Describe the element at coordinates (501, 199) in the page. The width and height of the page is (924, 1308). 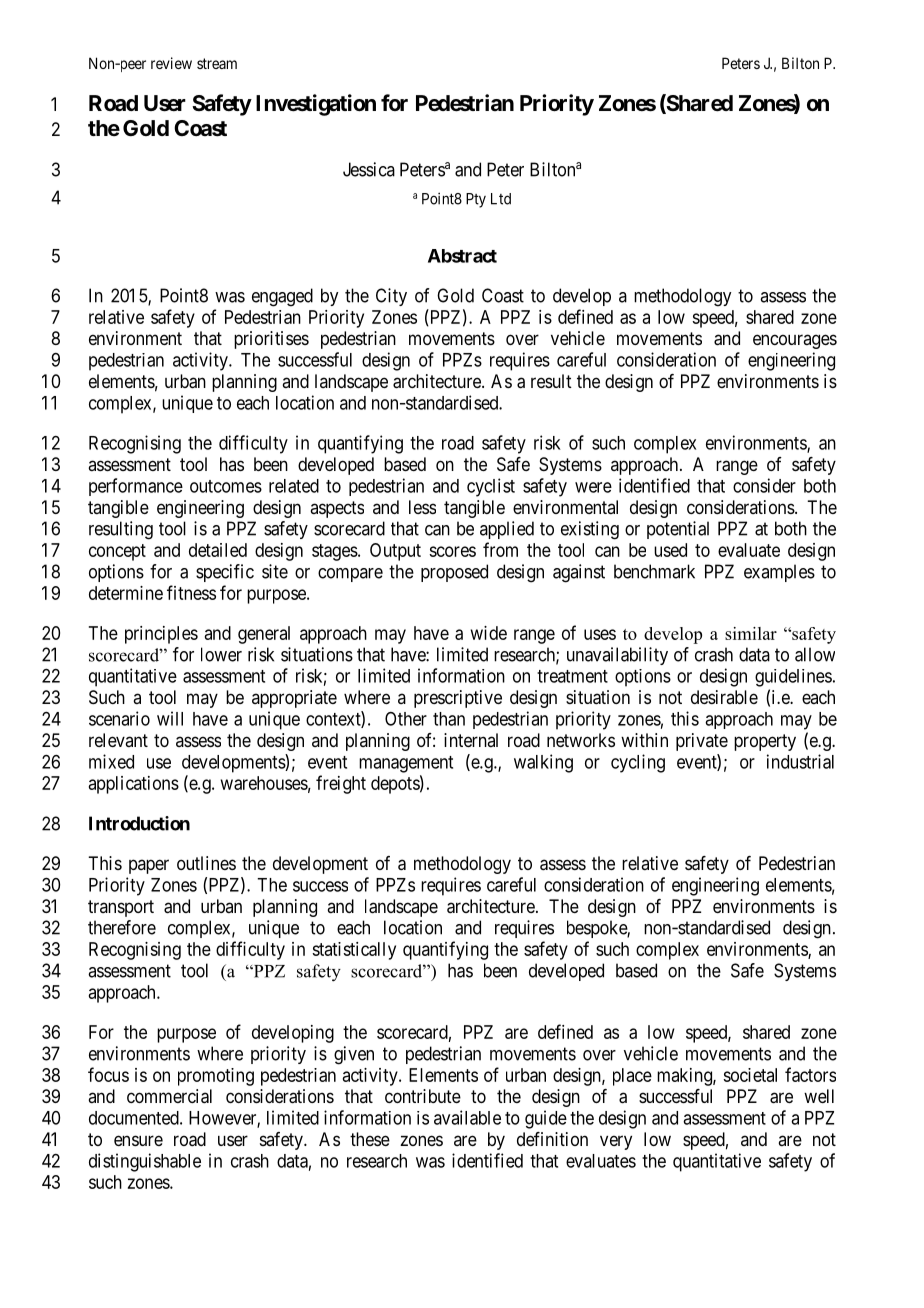
I see `Ltd` at that location.
